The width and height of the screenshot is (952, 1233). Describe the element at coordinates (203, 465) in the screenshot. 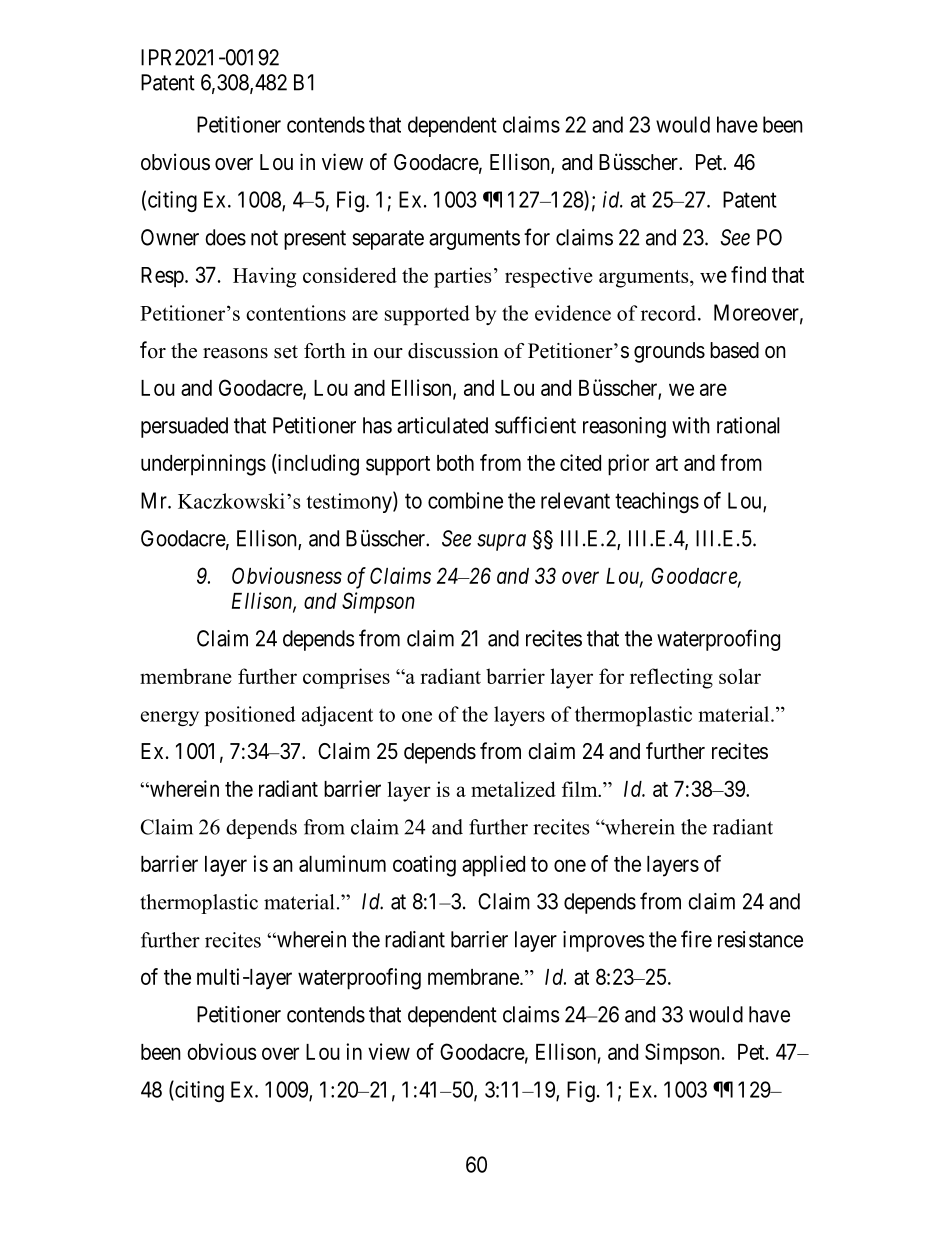

I see `underpinnings` at that location.
